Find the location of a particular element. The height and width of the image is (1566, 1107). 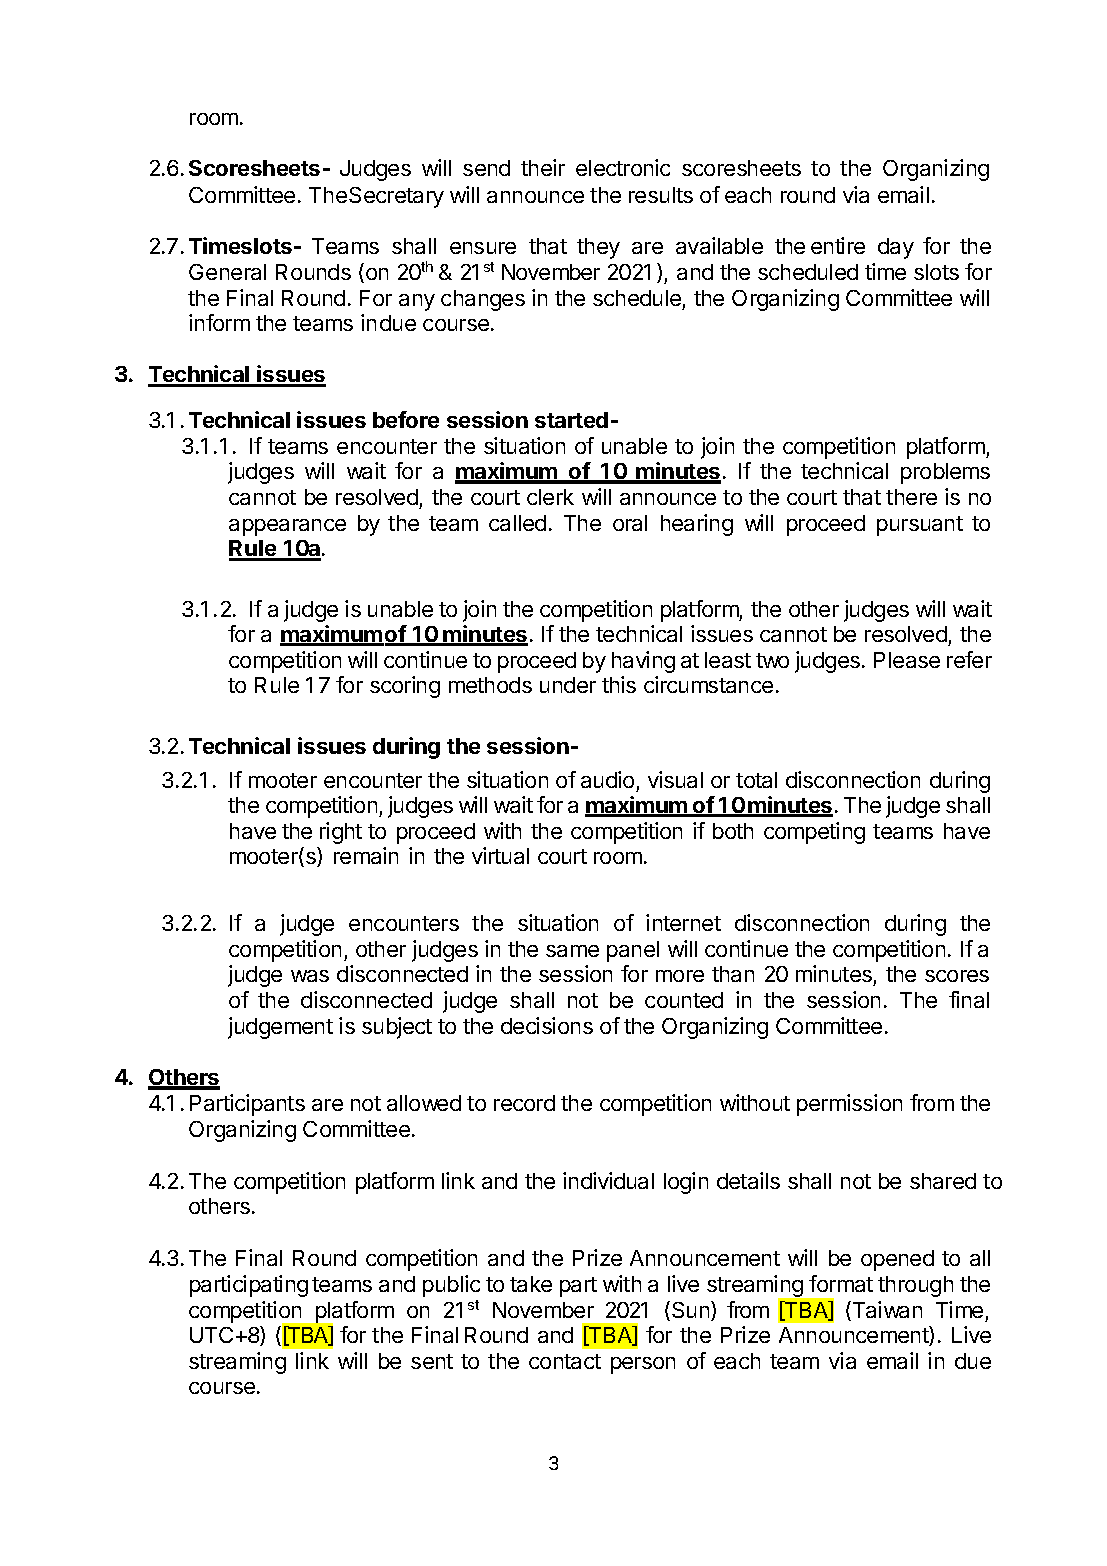

appearance is located at coordinates (287, 527).
